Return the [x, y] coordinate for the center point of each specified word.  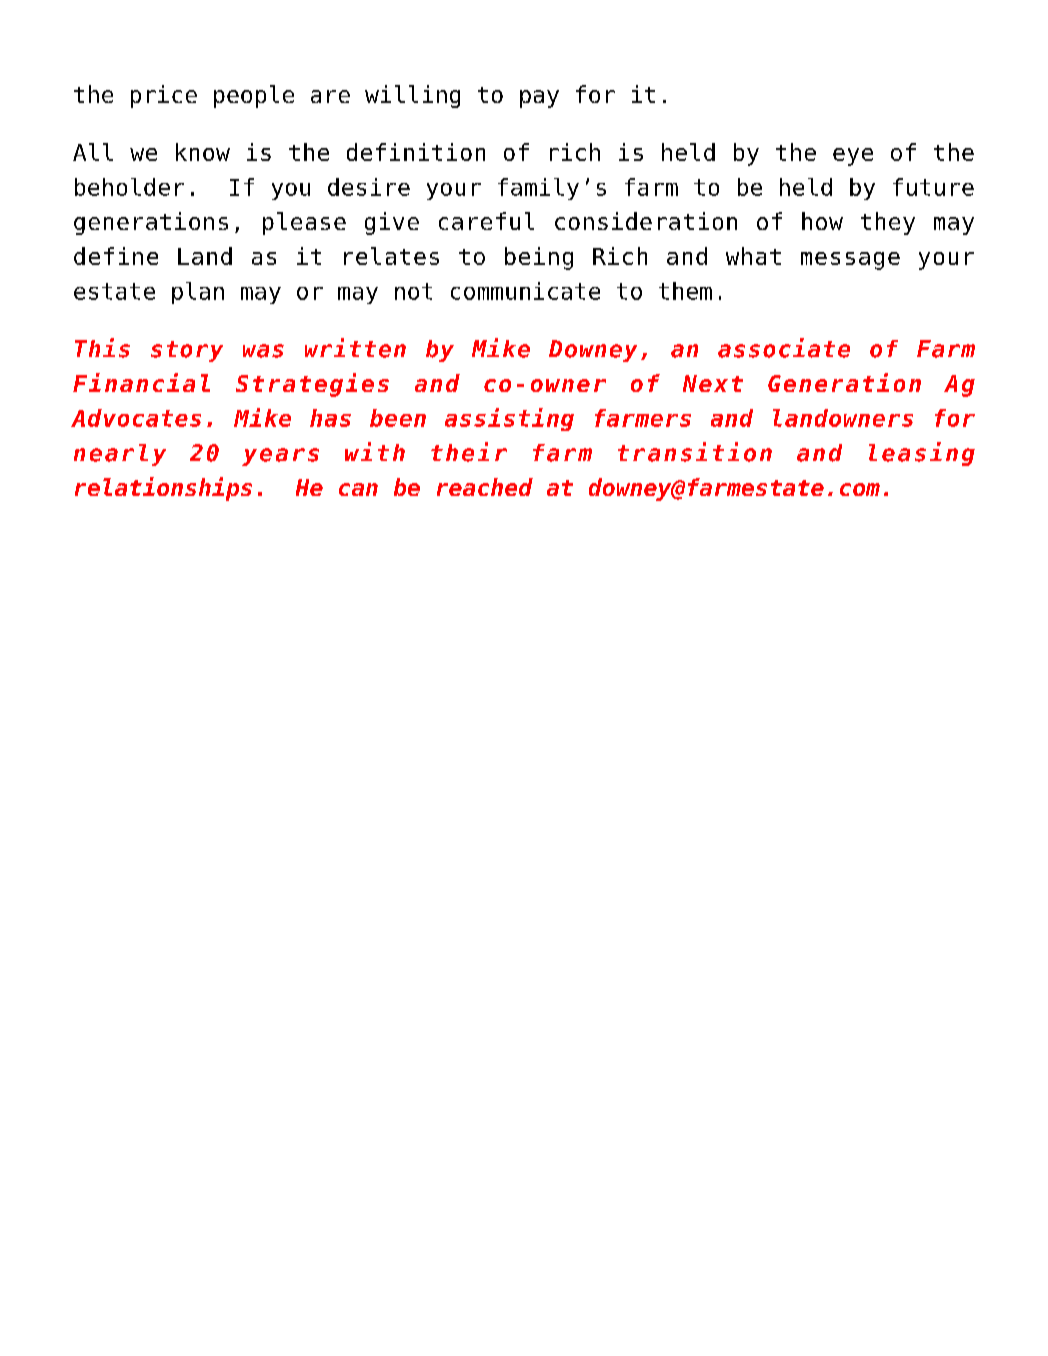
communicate [525, 291]
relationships [163, 489]
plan [198, 293]
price [164, 96]
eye [853, 157]
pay [539, 99]
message [850, 261]
